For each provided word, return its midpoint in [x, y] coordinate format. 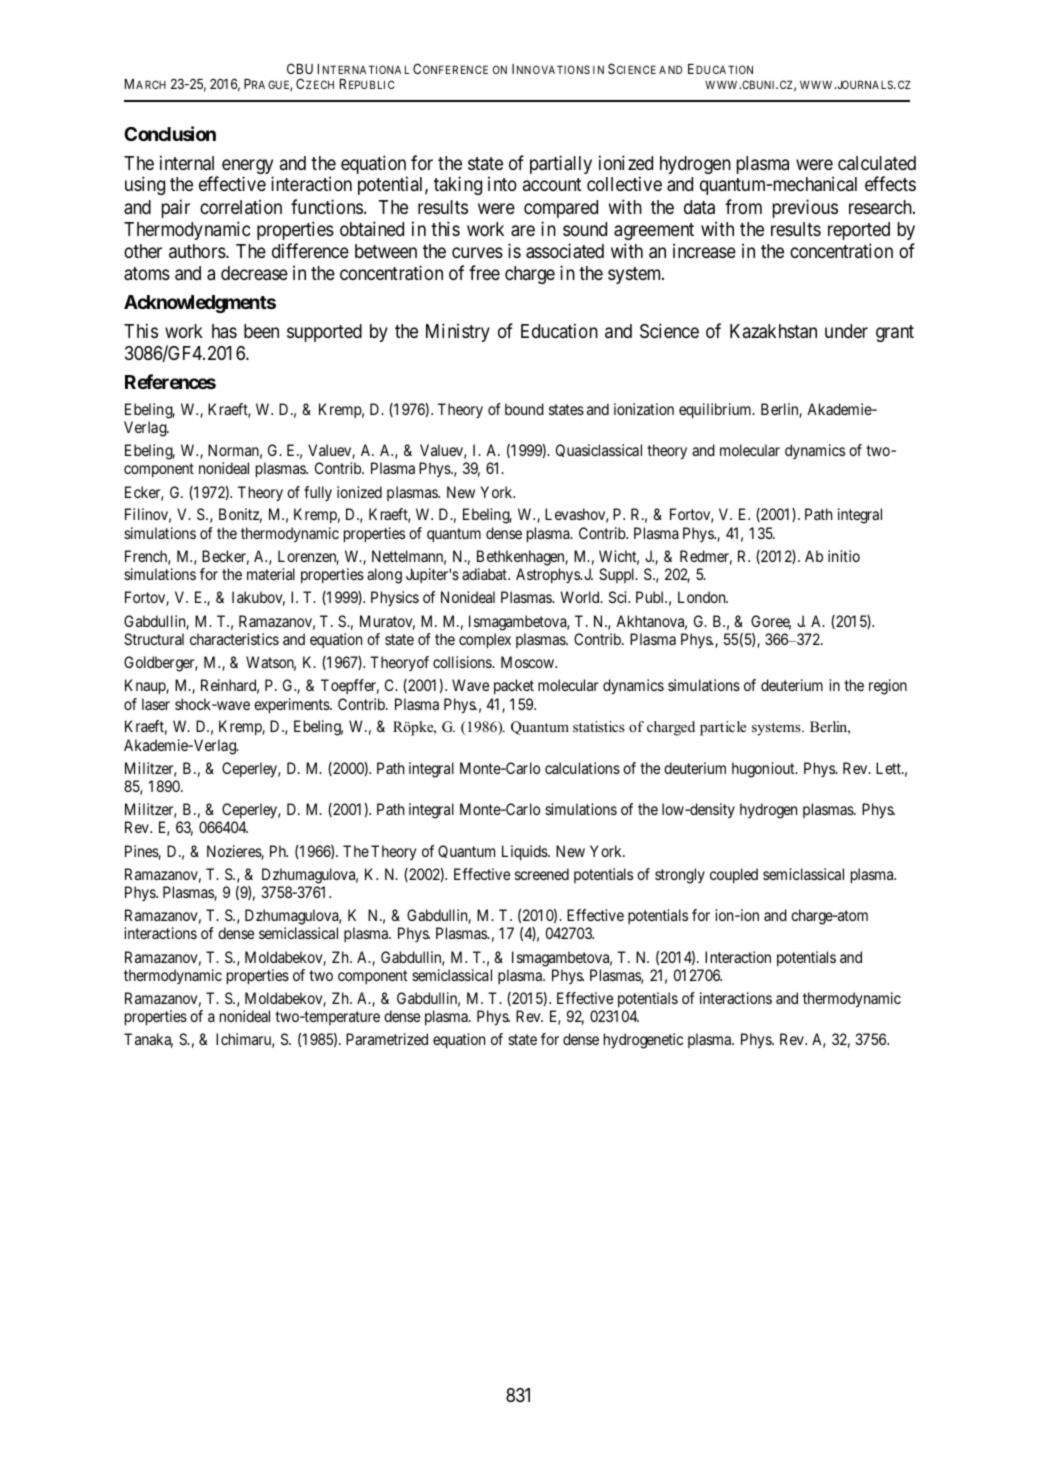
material [271, 574]
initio [844, 556]
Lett [889, 768]
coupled [734, 875]
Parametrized [387, 1039]
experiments [292, 706]
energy [247, 168]
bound [524, 409]
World [581, 597]
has [224, 331]
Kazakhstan [773, 331]
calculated [877, 163]
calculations [582, 768]
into [502, 183]
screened [542, 874]
